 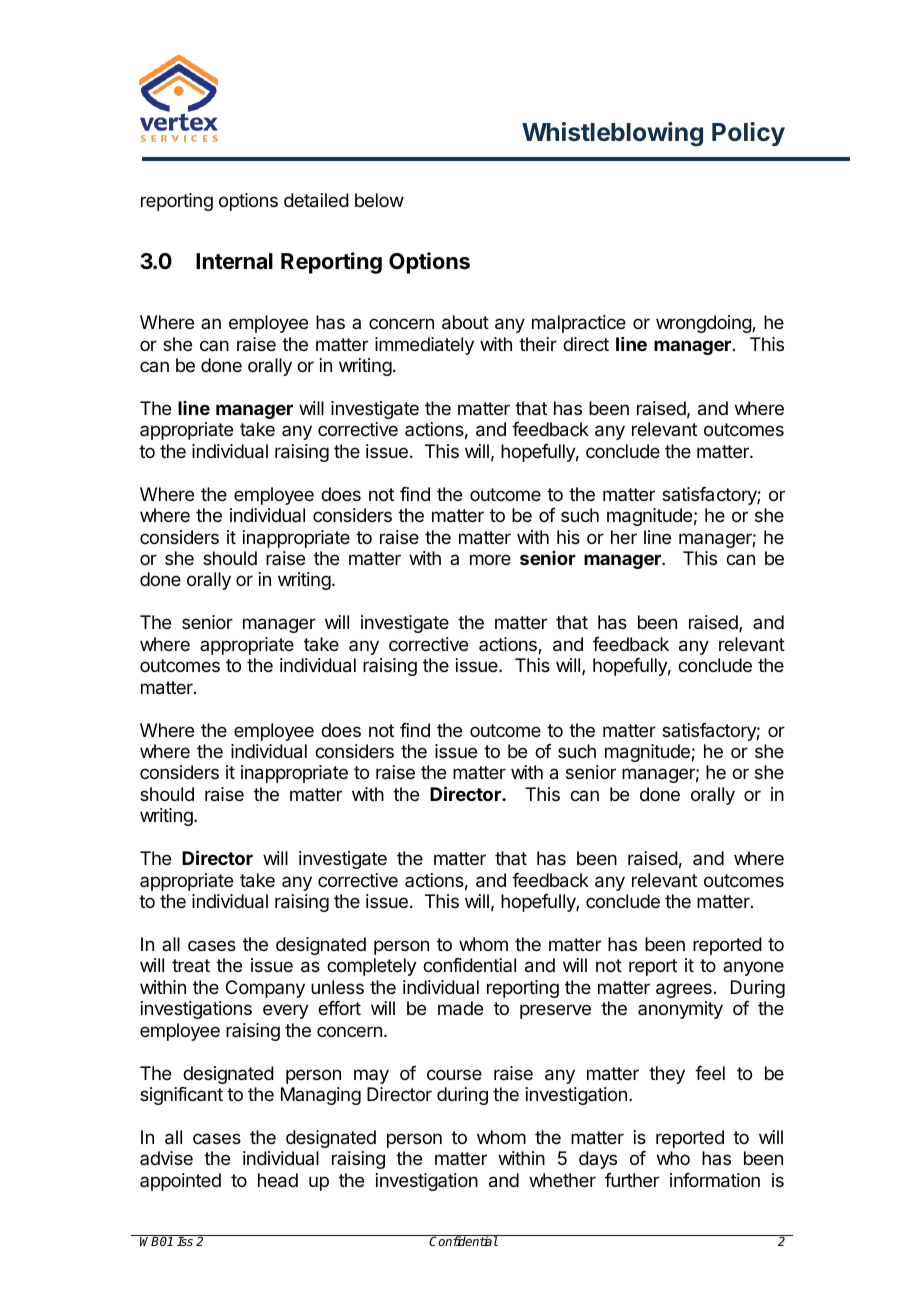 I want to click on more, so click(x=490, y=559).
